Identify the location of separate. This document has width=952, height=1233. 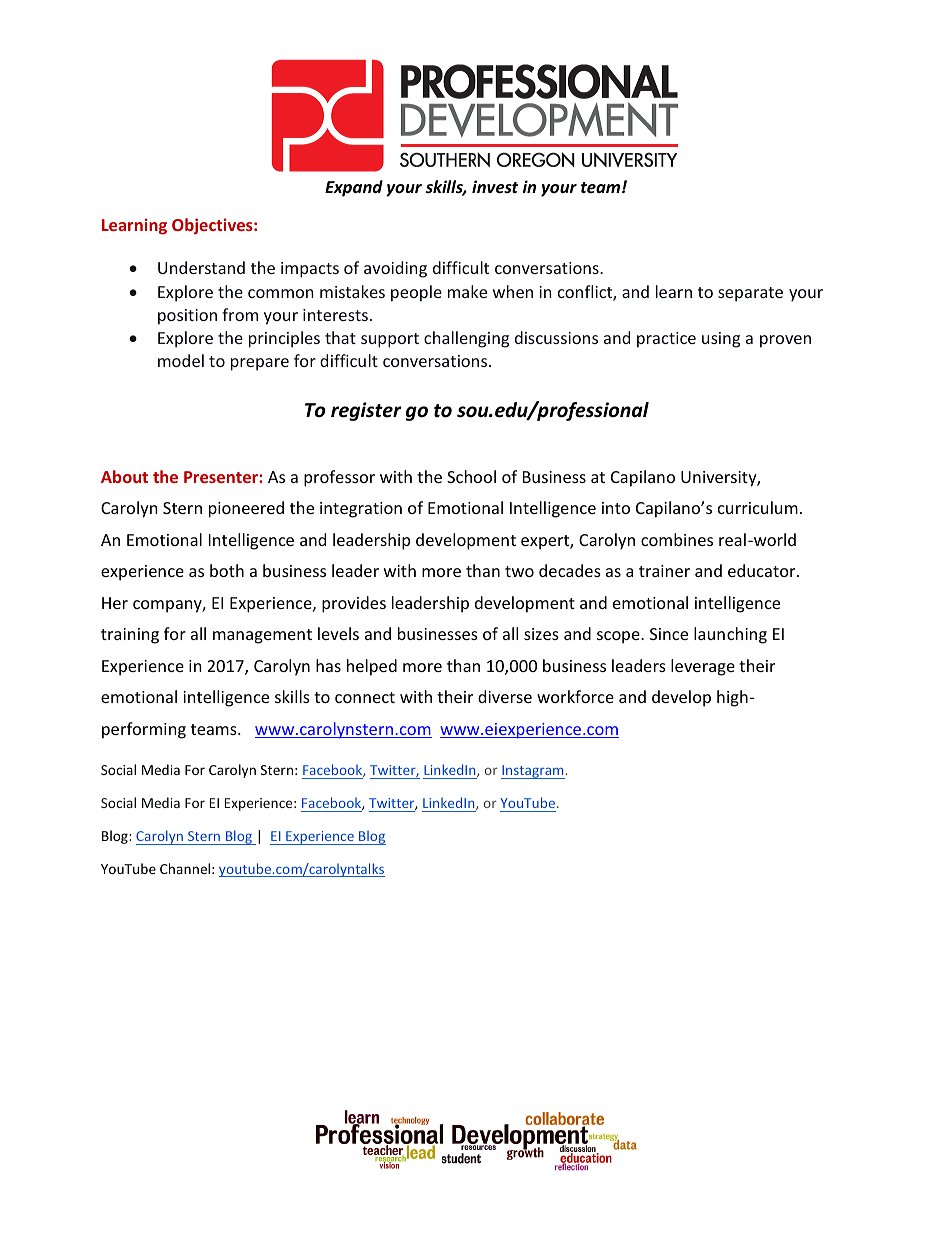
(750, 294).
